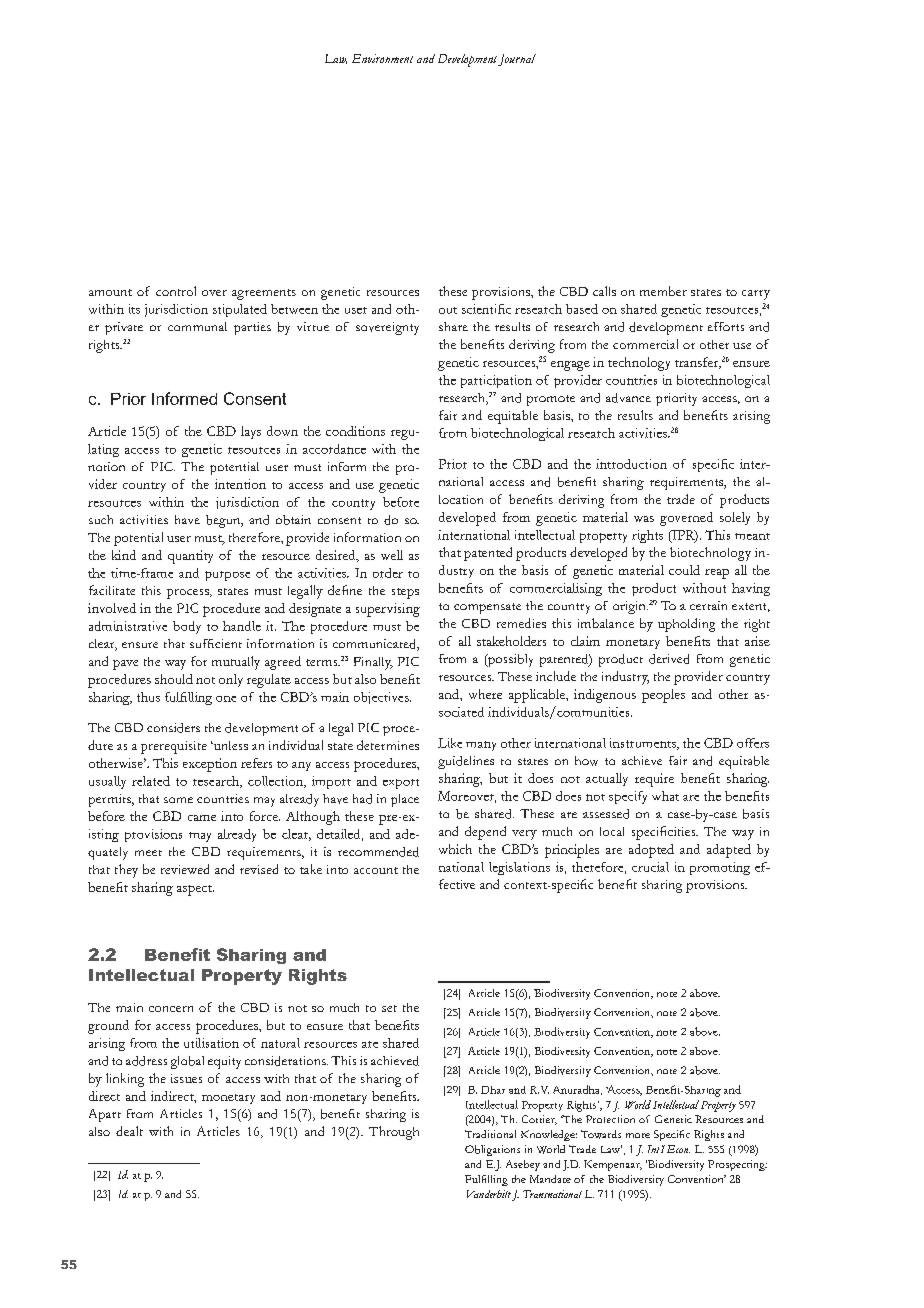 The height and width of the image is (1308, 924). What do you see at coordinates (187, 627) in the image?
I see `body` at bounding box center [187, 627].
